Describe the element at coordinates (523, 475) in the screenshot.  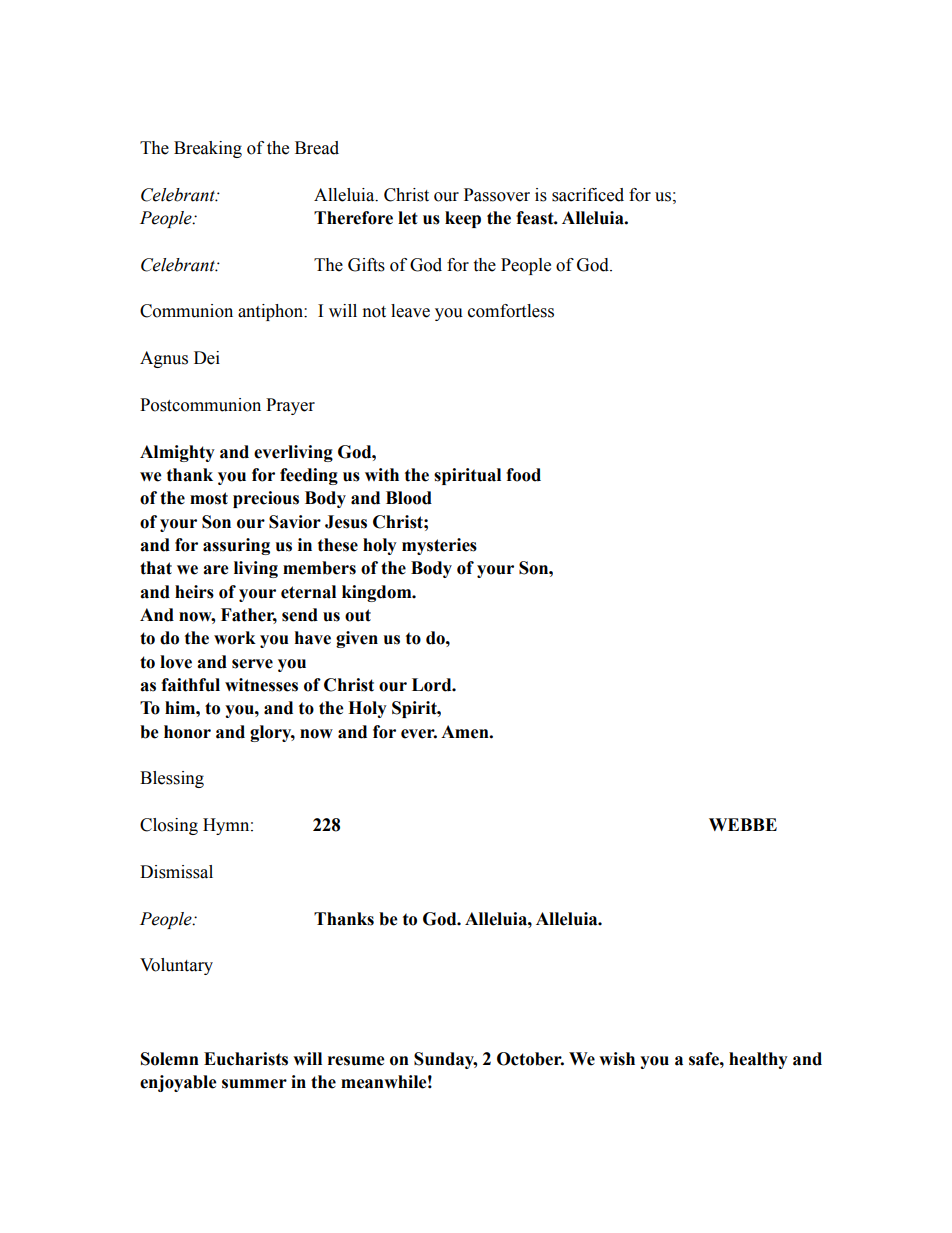
I see `food` at that location.
